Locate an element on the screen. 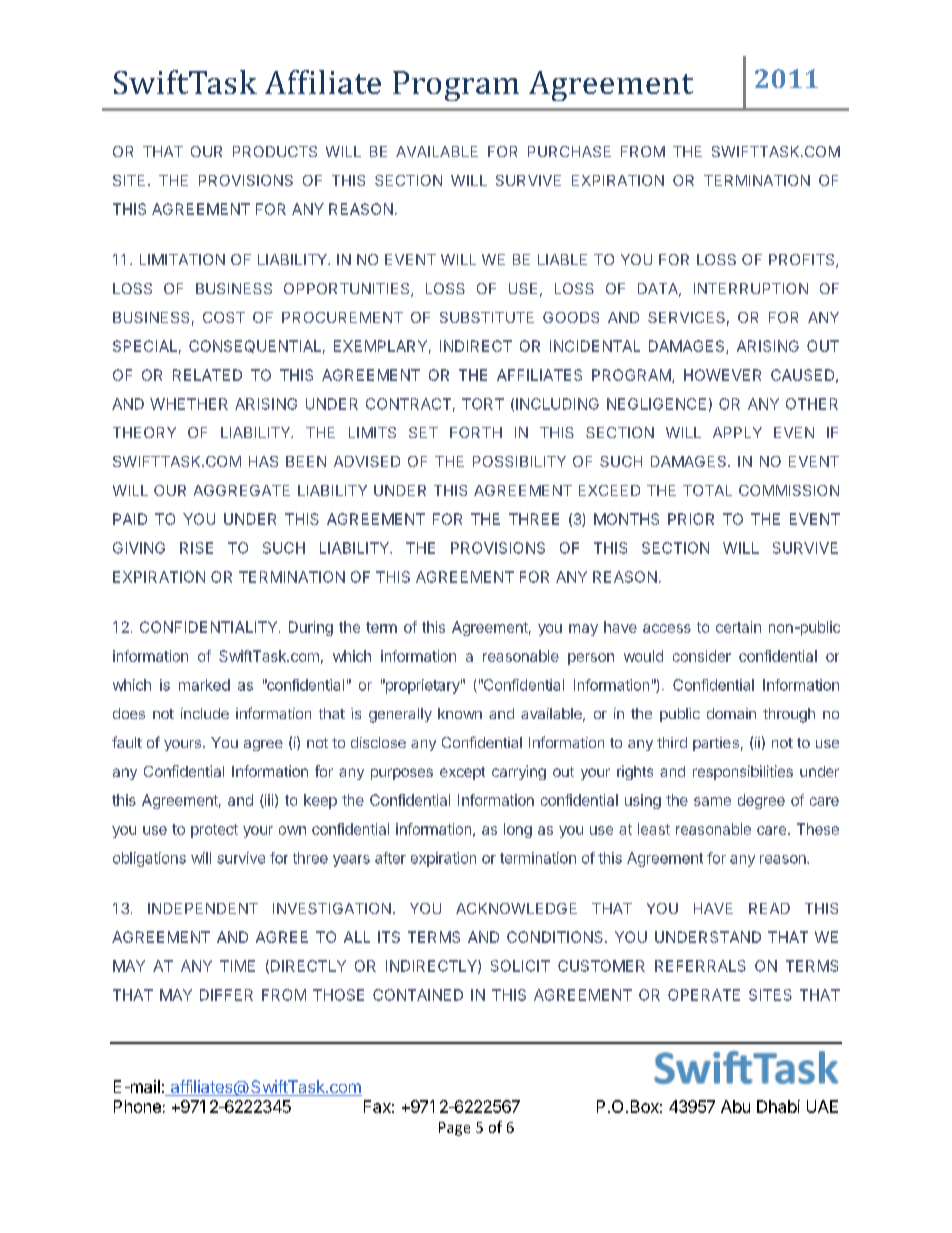 The height and width of the screenshot is (1233, 952). PURCHASE is located at coordinates (569, 151).
